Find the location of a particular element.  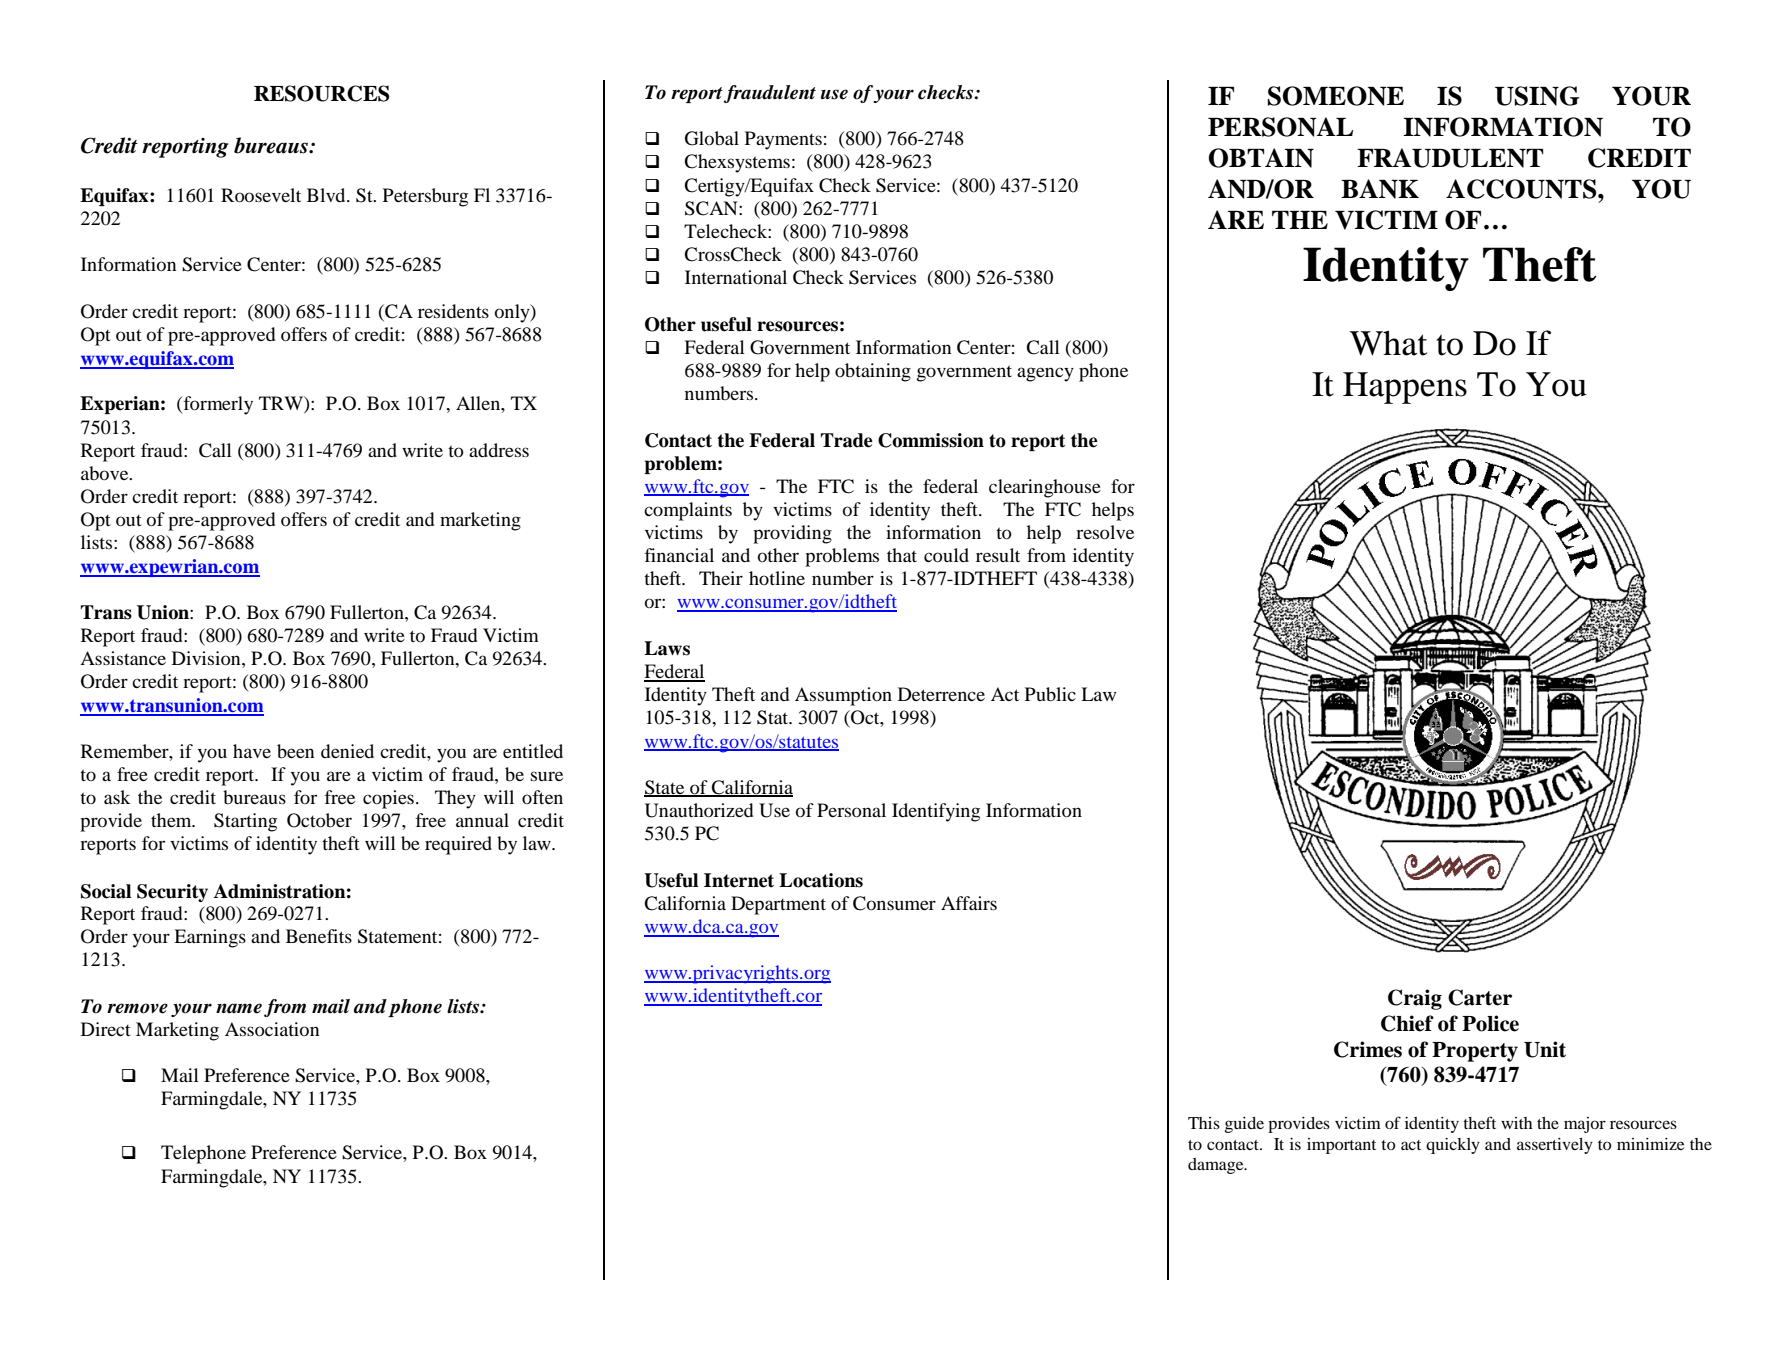

USING is located at coordinates (1537, 96).
